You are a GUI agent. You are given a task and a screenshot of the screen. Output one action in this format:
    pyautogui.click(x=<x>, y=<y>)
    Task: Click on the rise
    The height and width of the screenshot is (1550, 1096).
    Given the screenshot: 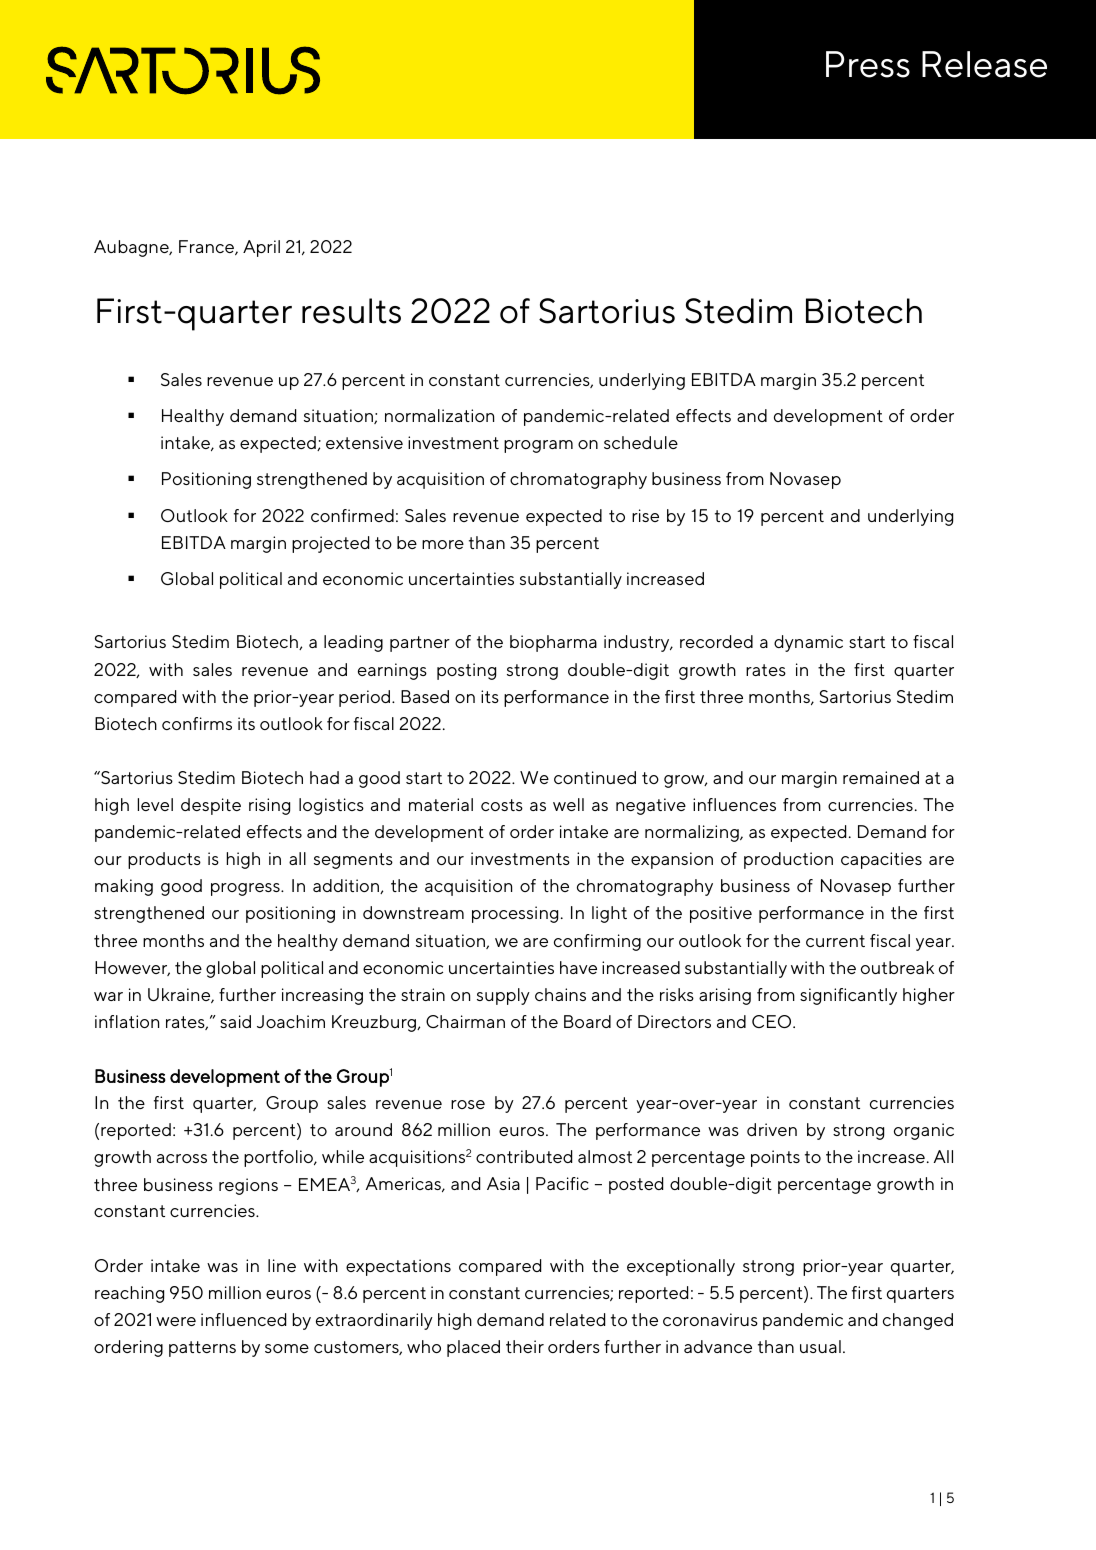 What is the action you would take?
    pyautogui.click(x=645, y=515)
